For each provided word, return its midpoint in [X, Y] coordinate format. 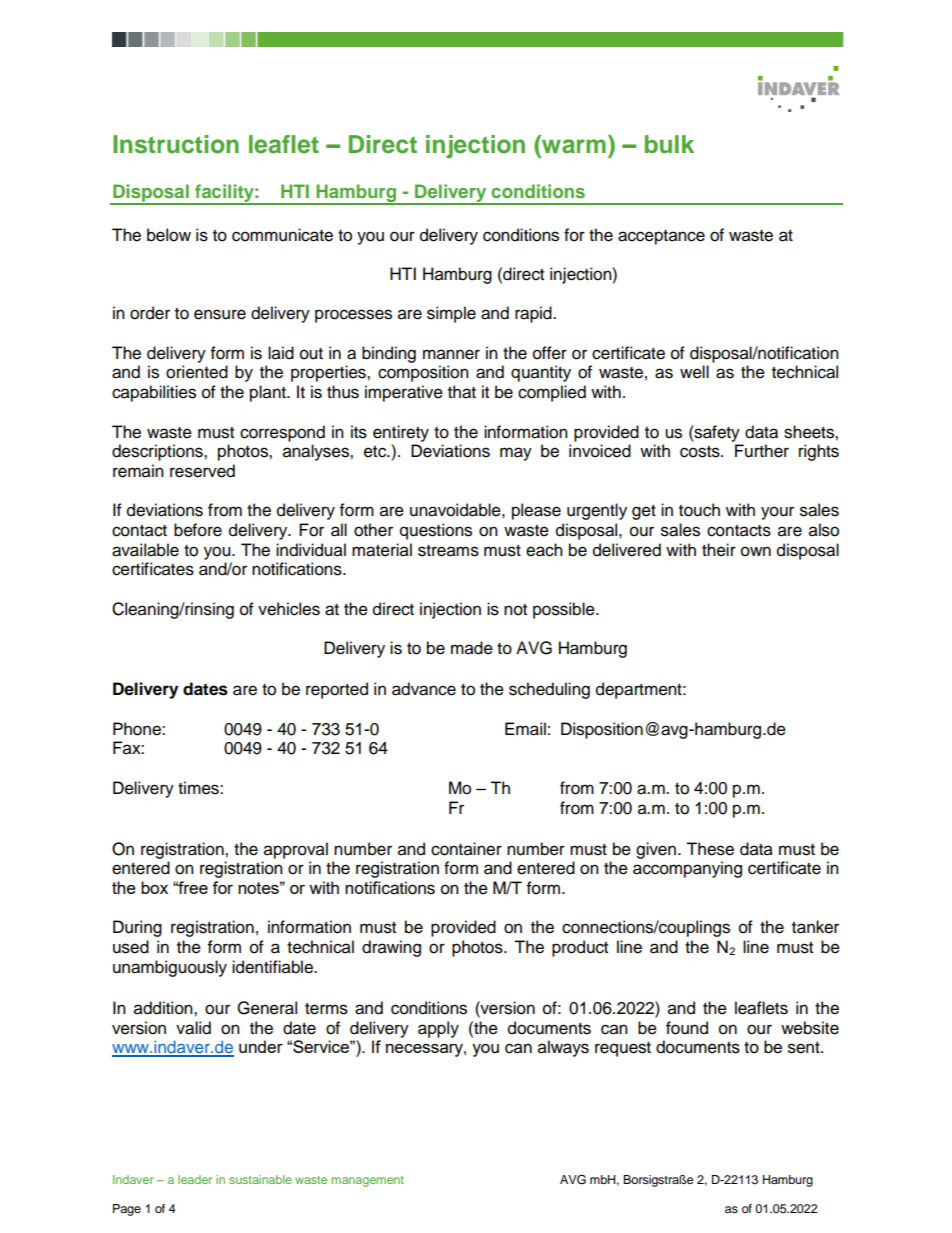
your [777, 513]
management [368, 1181]
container [466, 849]
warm [574, 146]
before [198, 530]
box [154, 887]
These [710, 849]
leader [195, 1179]
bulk [669, 144]
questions [436, 531]
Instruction [176, 144]
